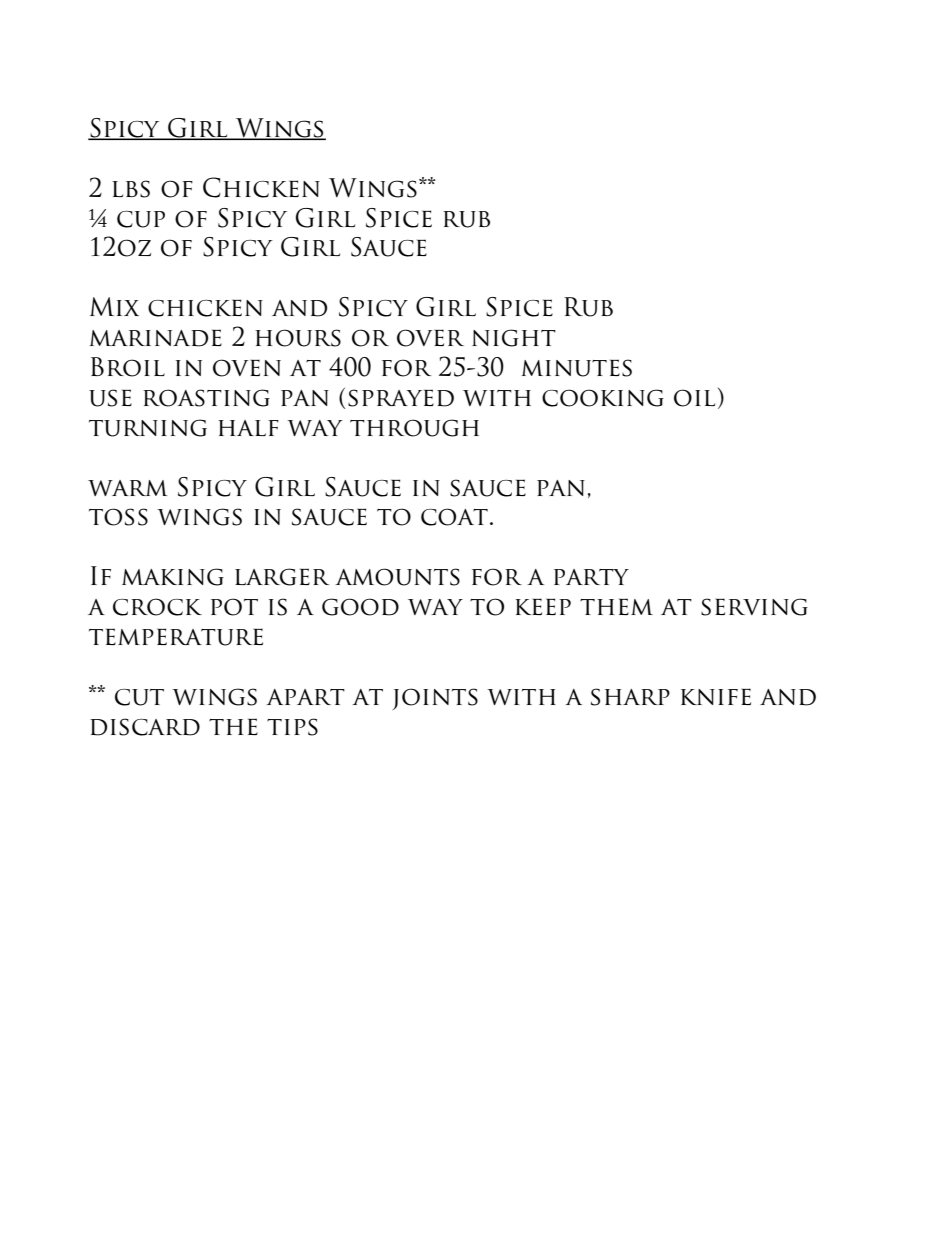 This document has height=1233, width=952. I want to click on cooking, so click(603, 398).
